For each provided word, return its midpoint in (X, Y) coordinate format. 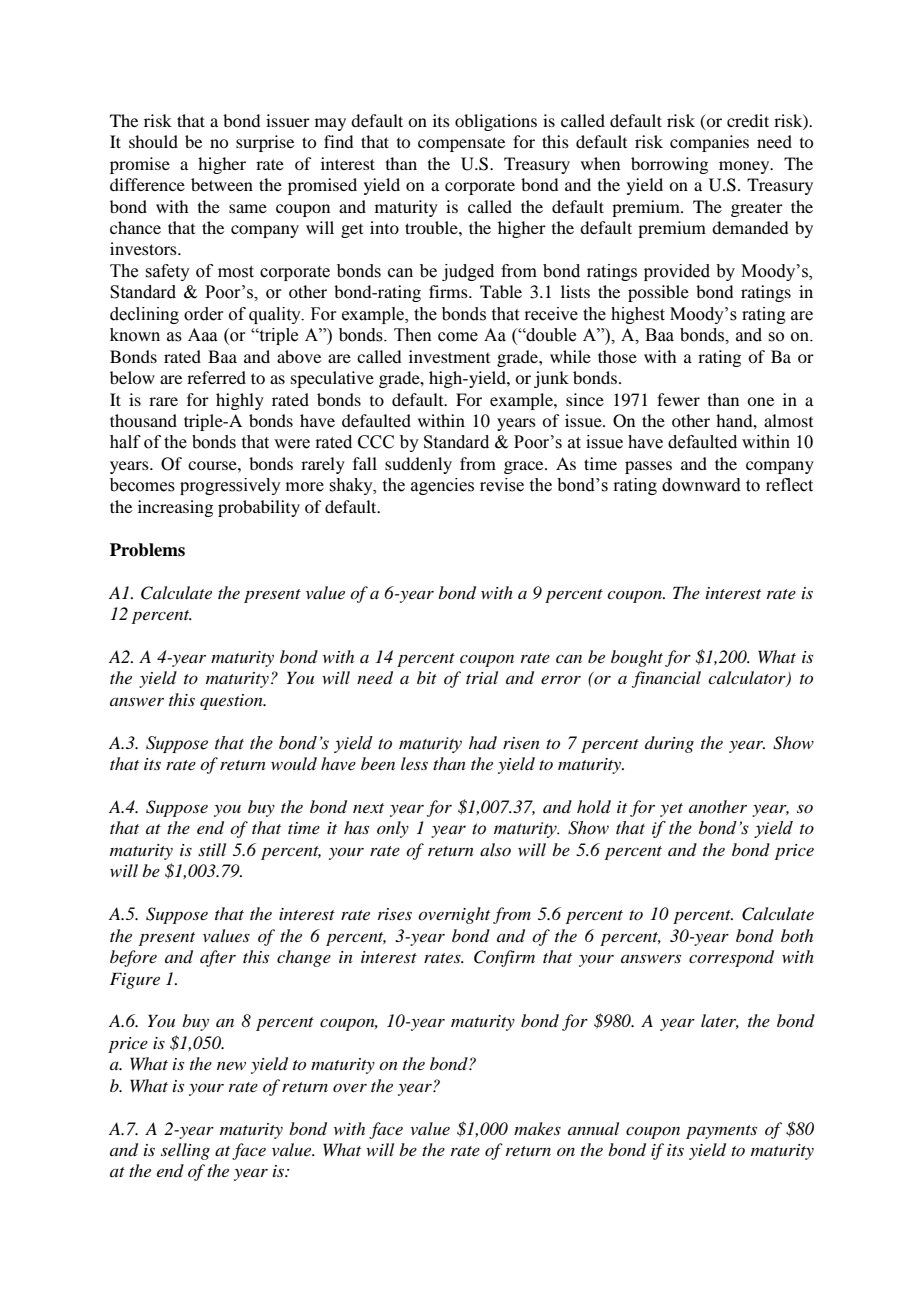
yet (671, 810)
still (212, 849)
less (414, 763)
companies (709, 143)
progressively (230, 486)
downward (701, 485)
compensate (461, 144)
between (222, 184)
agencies (442, 486)
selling (185, 1151)
